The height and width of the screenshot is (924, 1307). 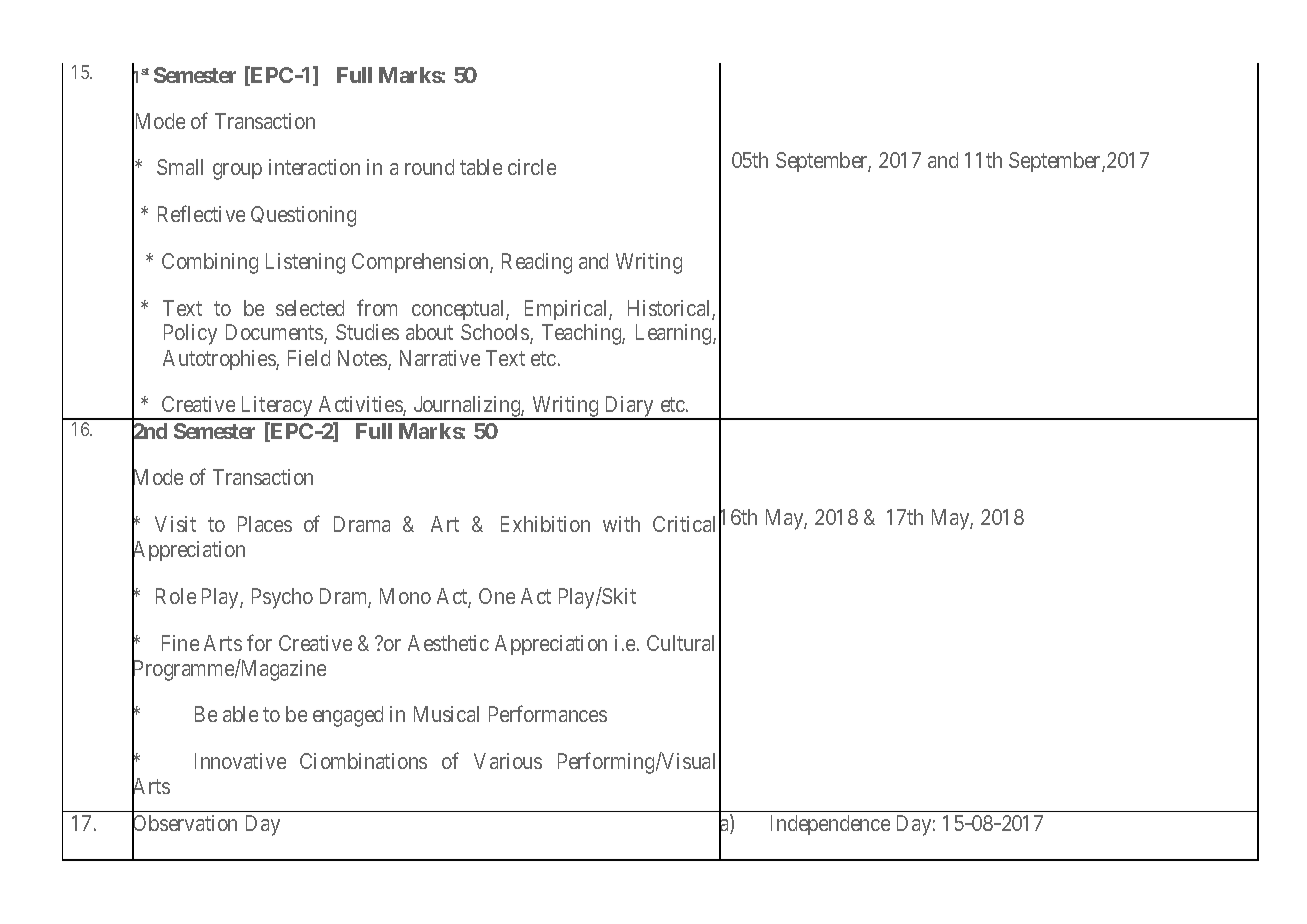 What do you see at coordinates (237, 171) in the screenshot?
I see `group` at bounding box center [237, 171].
